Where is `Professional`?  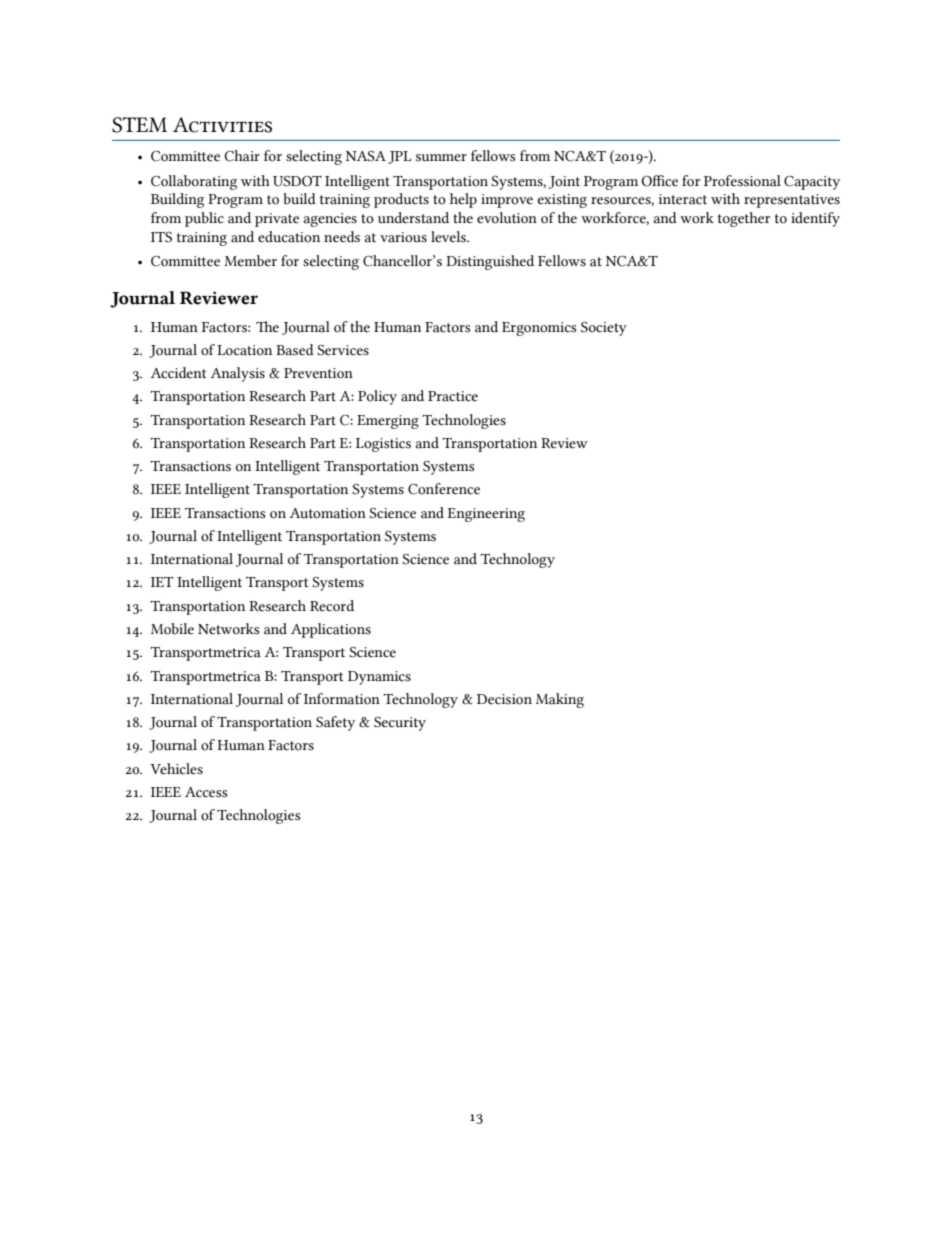
Professional is located at coordinates (742, 181).
